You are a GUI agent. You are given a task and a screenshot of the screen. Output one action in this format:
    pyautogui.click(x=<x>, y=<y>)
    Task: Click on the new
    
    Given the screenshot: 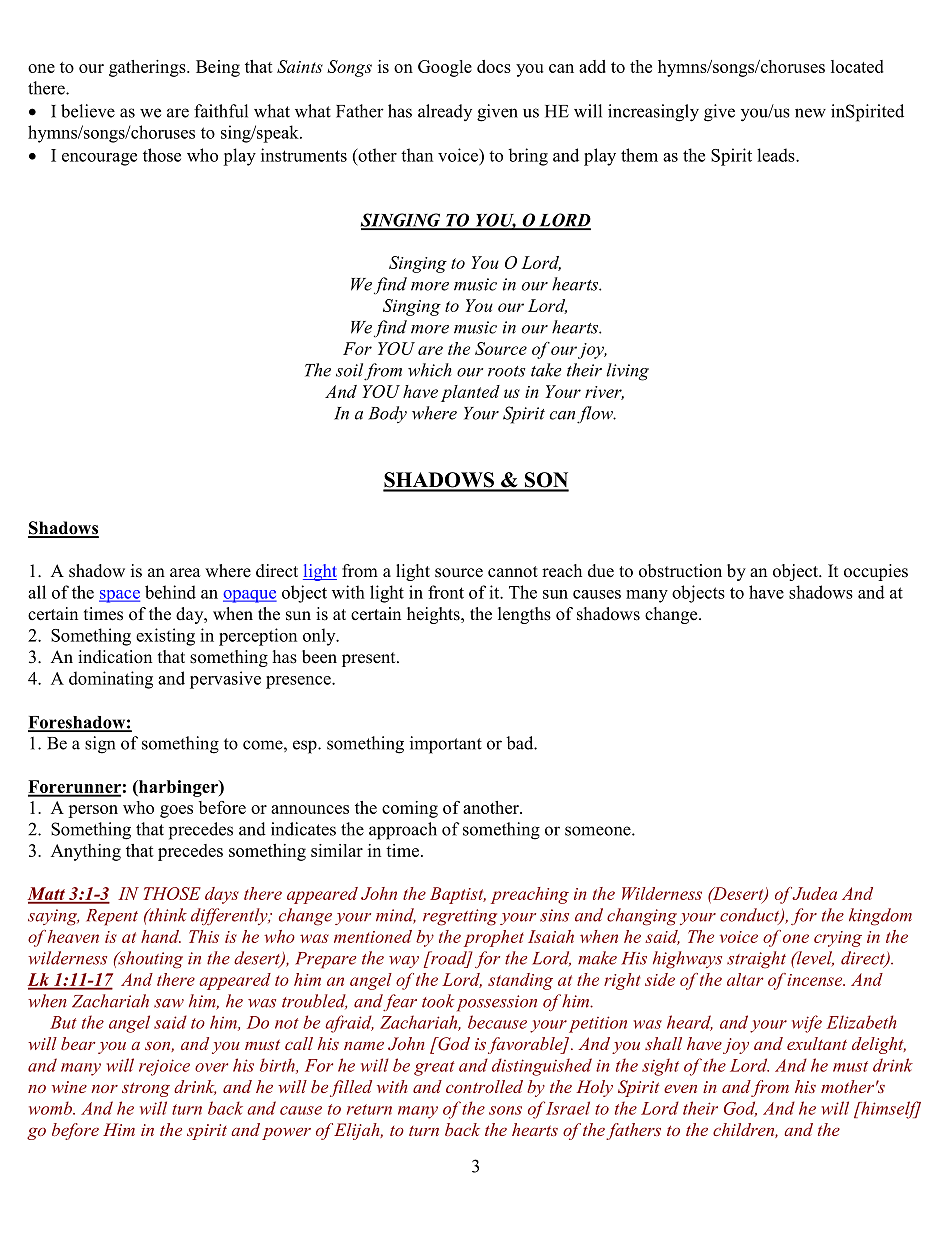 What is the action you would take?
    pyautogui.click(x=810, y=113)
